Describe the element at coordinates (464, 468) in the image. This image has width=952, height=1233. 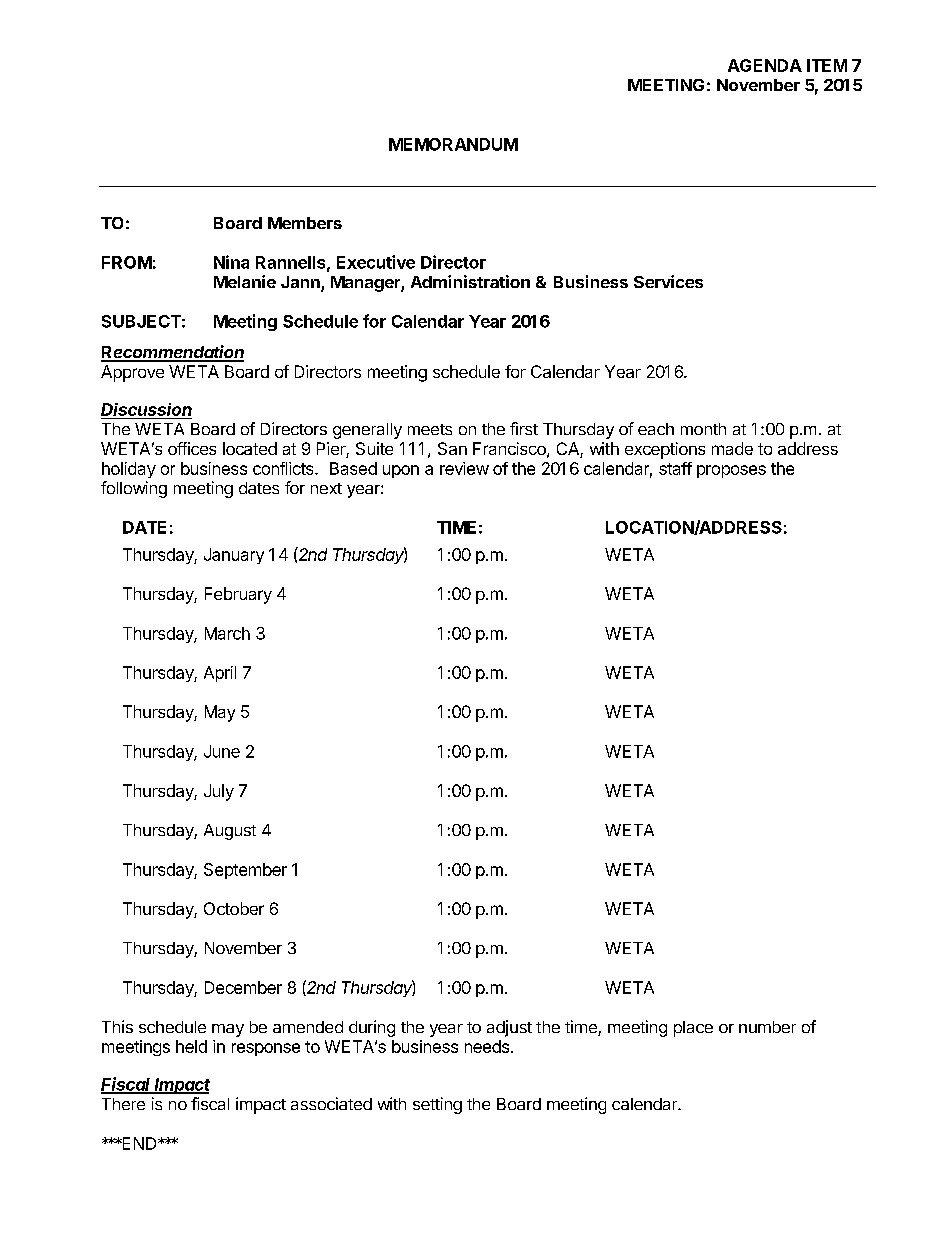
I see `review` at that location.
